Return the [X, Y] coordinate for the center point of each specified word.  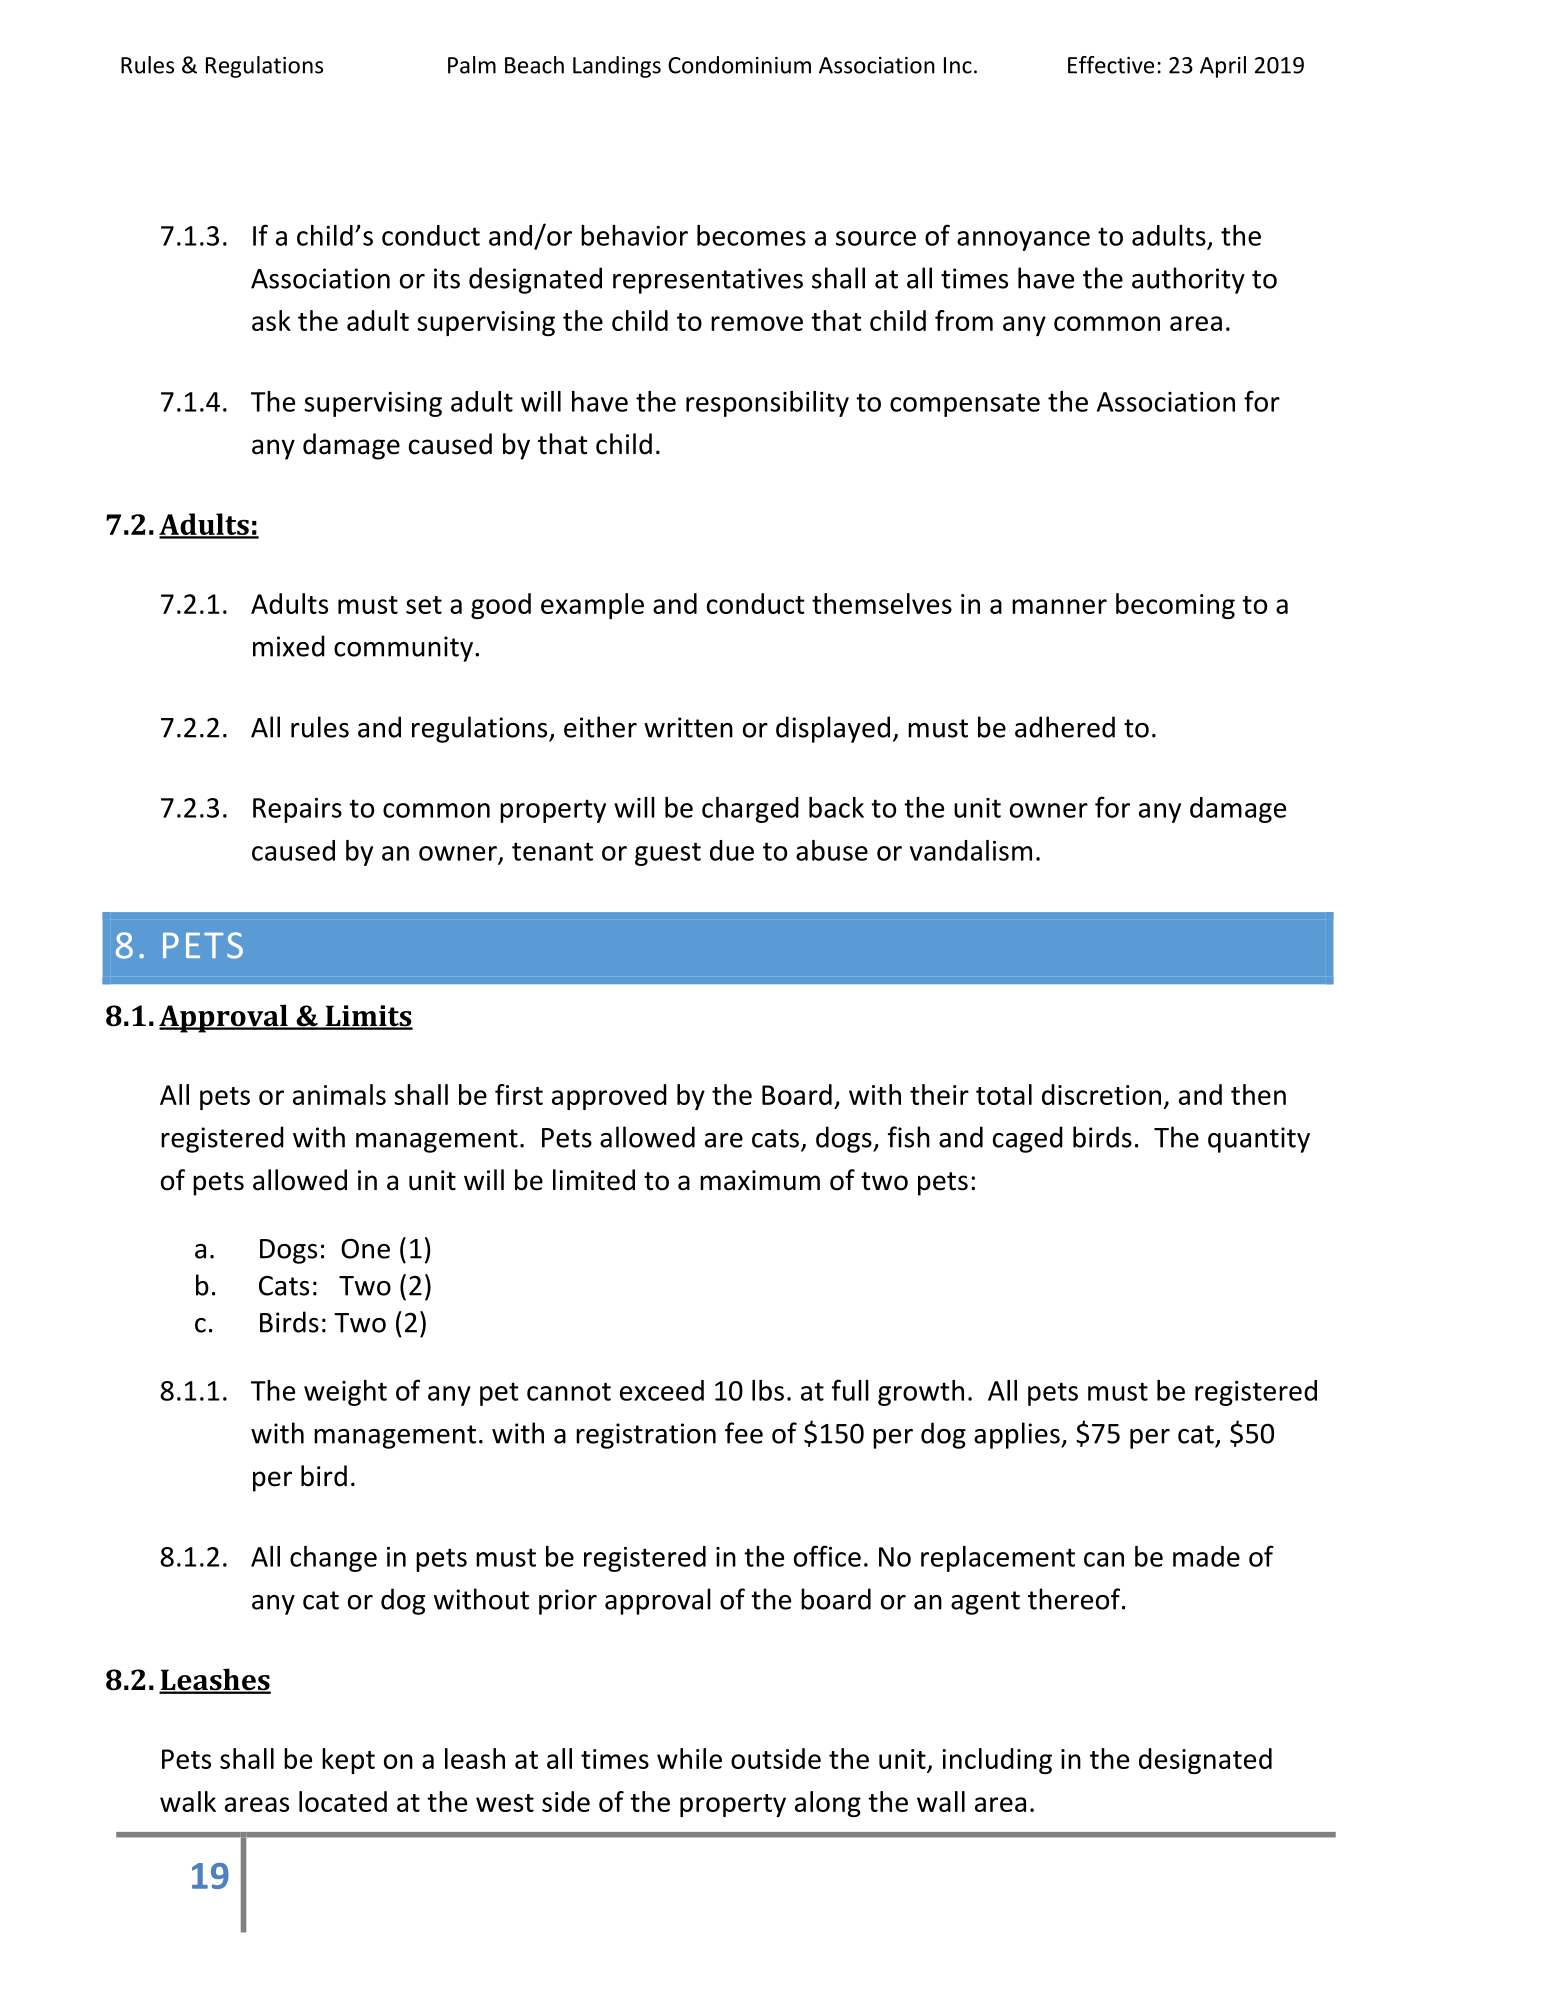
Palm [472, 65]
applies [1018, 1435]
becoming [1175, 606]
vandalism [971, 850]
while [689, 1758]
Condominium [739, 65]
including [997, 1761]
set [424, 605]
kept [348, 1761]
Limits [368, 1017]
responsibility [767, 404]
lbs [768, 1390]
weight [345, 1393]
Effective [1111, 65]
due [732, 850]
